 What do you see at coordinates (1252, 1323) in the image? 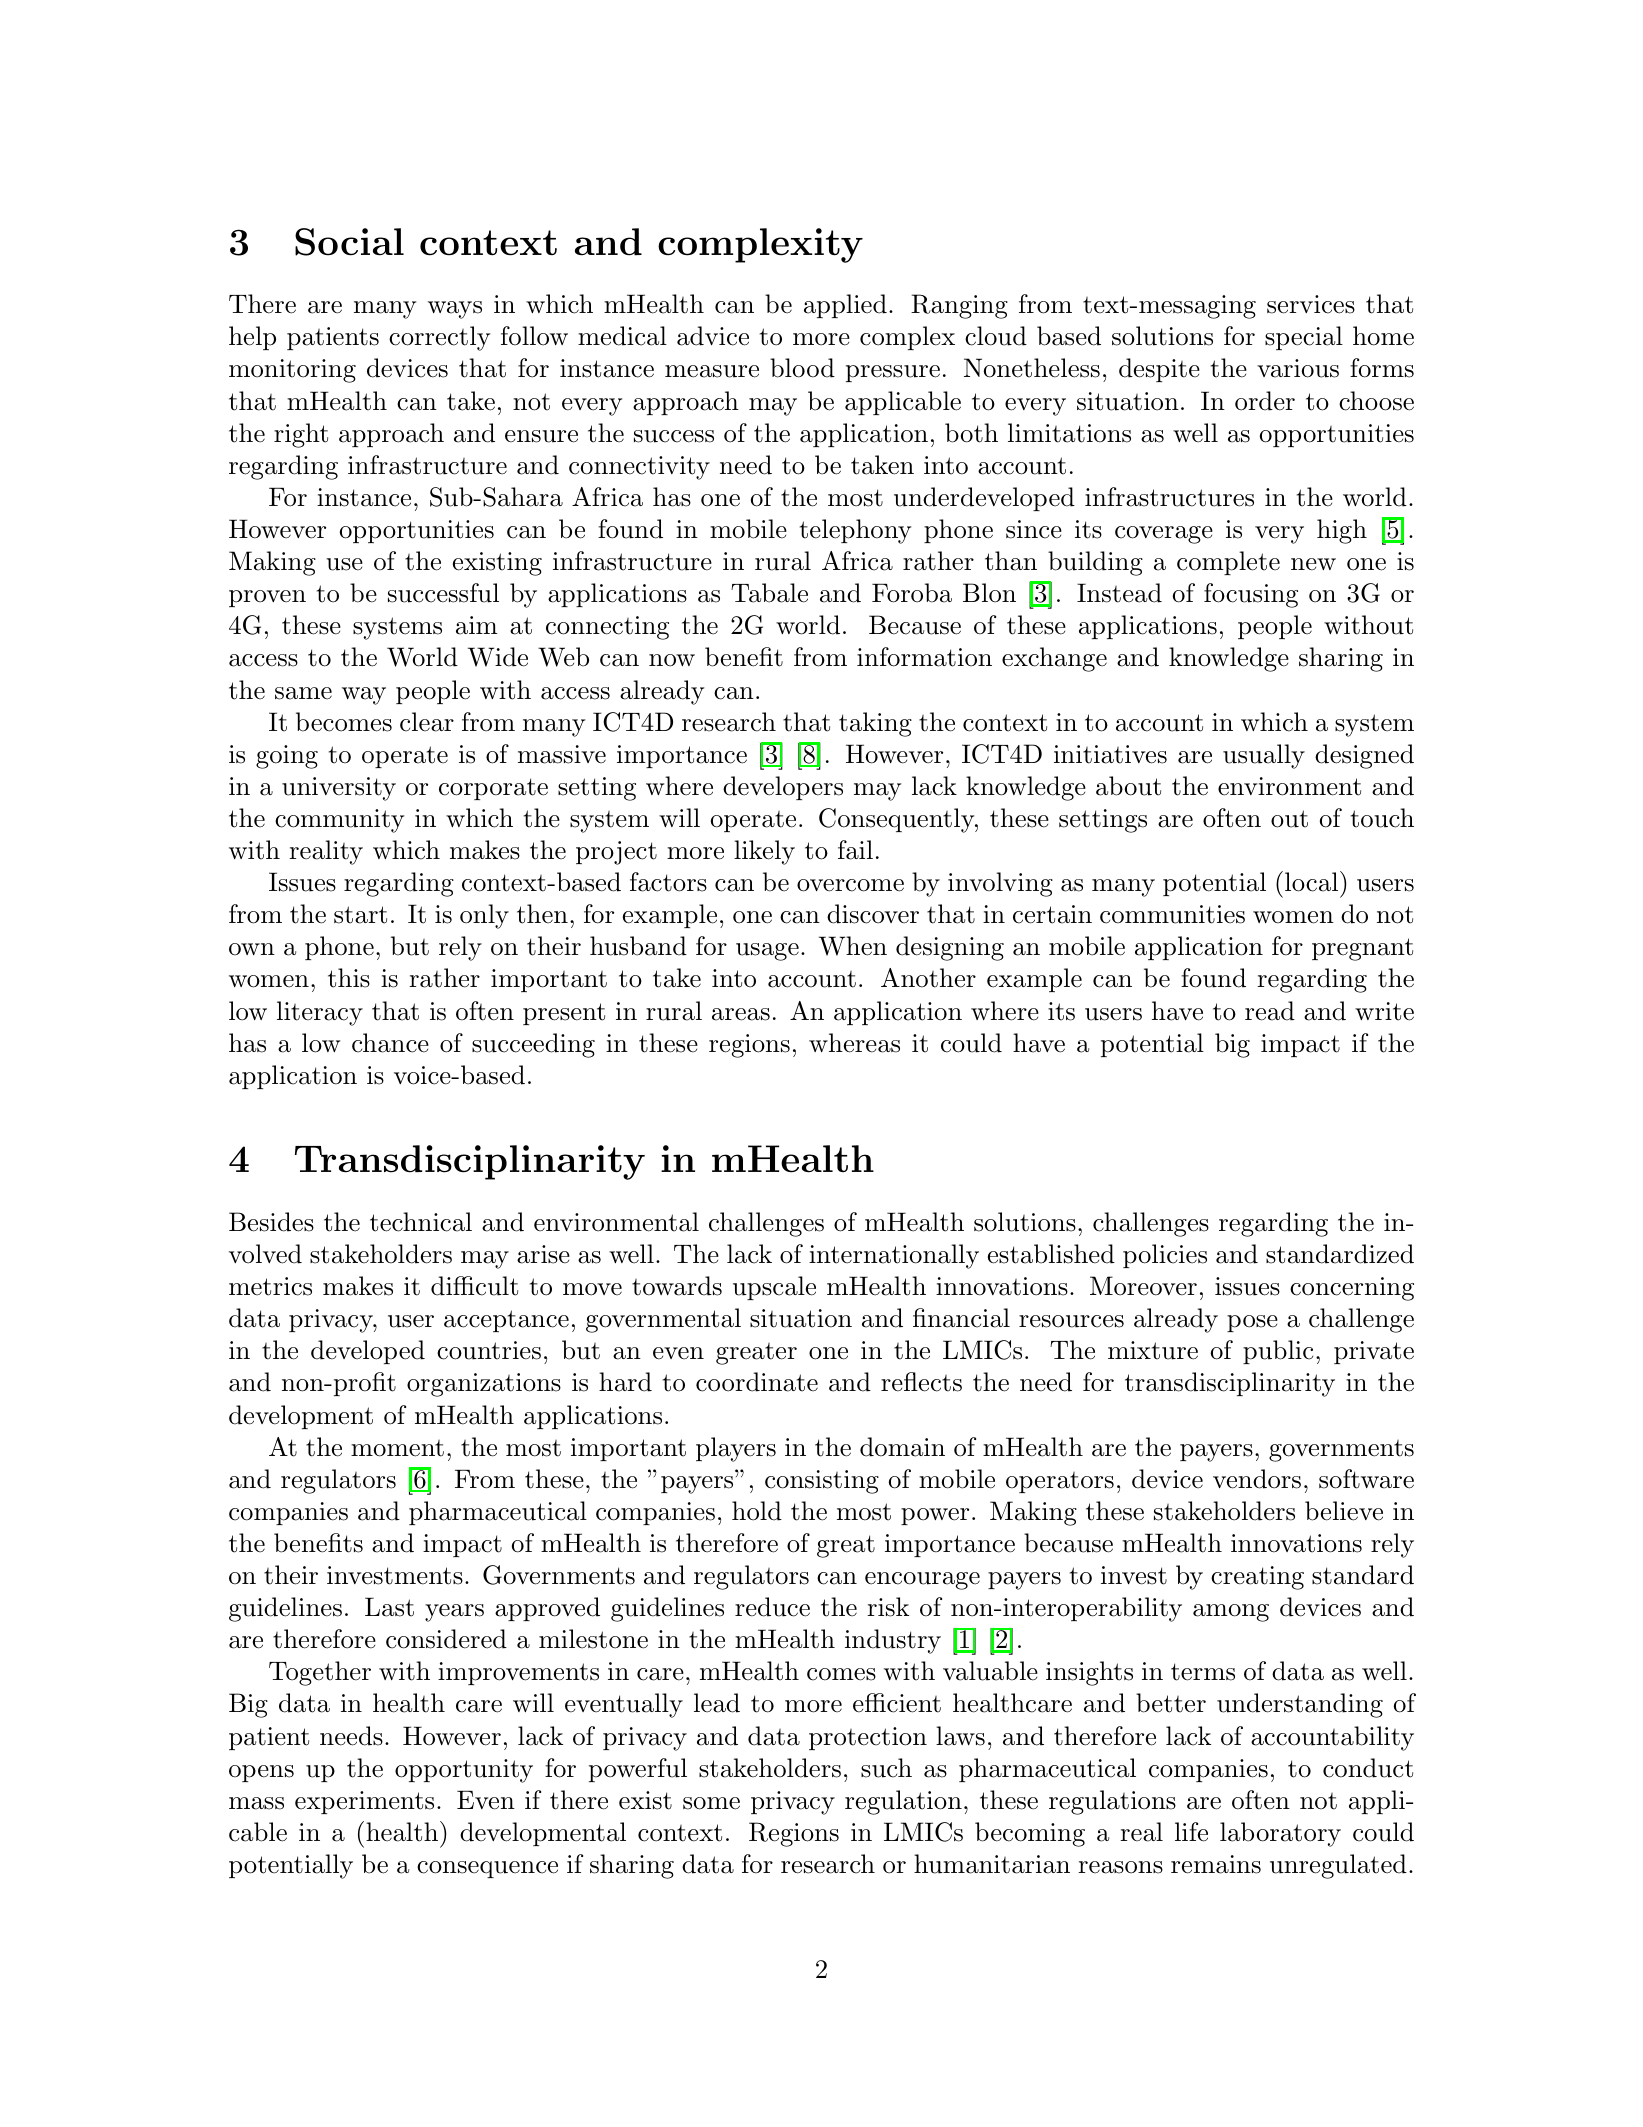
I see `pose` at bounding box center [1252, 1323].
